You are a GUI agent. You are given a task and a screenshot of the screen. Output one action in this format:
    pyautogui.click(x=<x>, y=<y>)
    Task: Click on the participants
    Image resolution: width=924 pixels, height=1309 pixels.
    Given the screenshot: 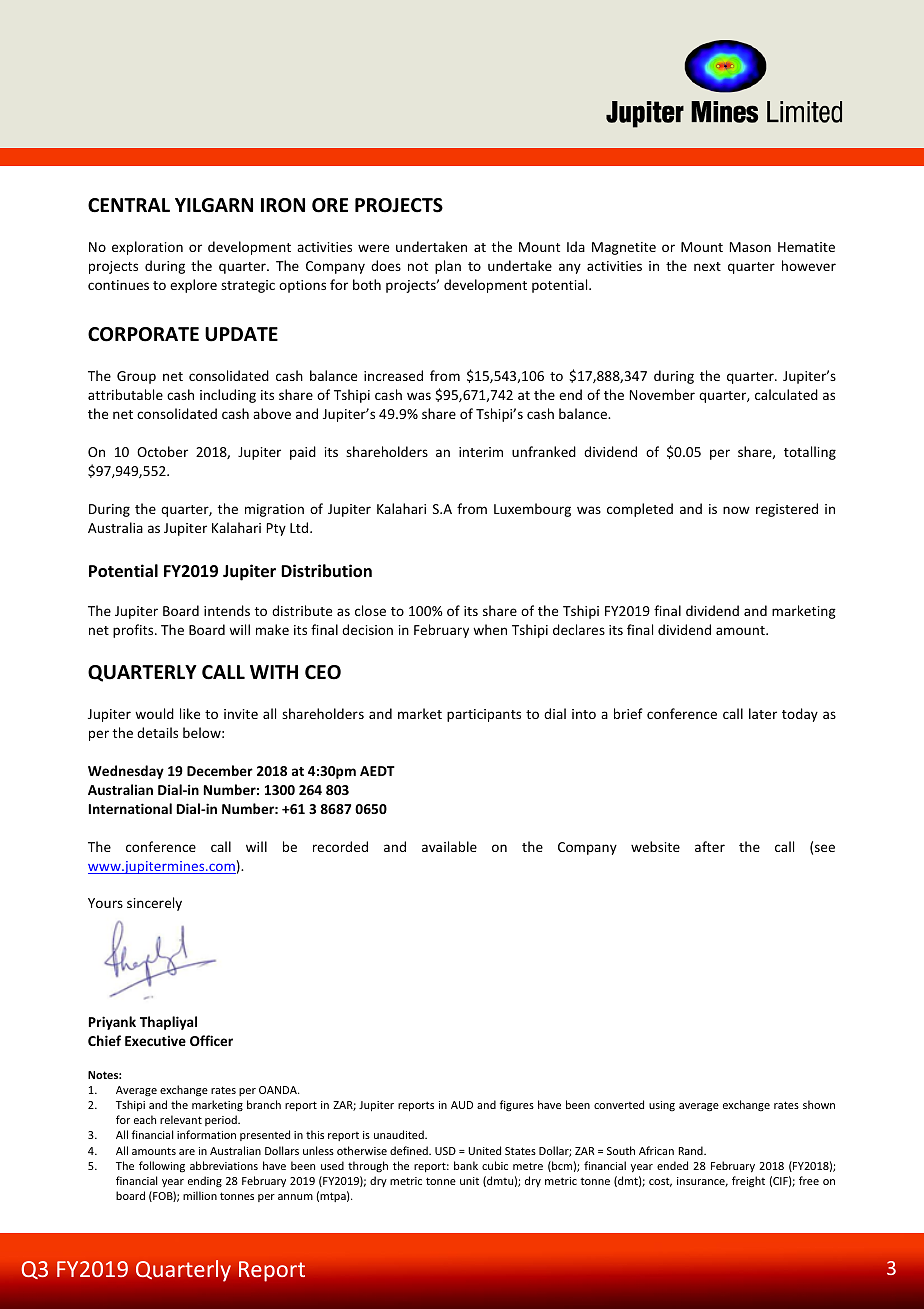 What is the action you would take?
    pyautogui.click(x=484, y=715)
